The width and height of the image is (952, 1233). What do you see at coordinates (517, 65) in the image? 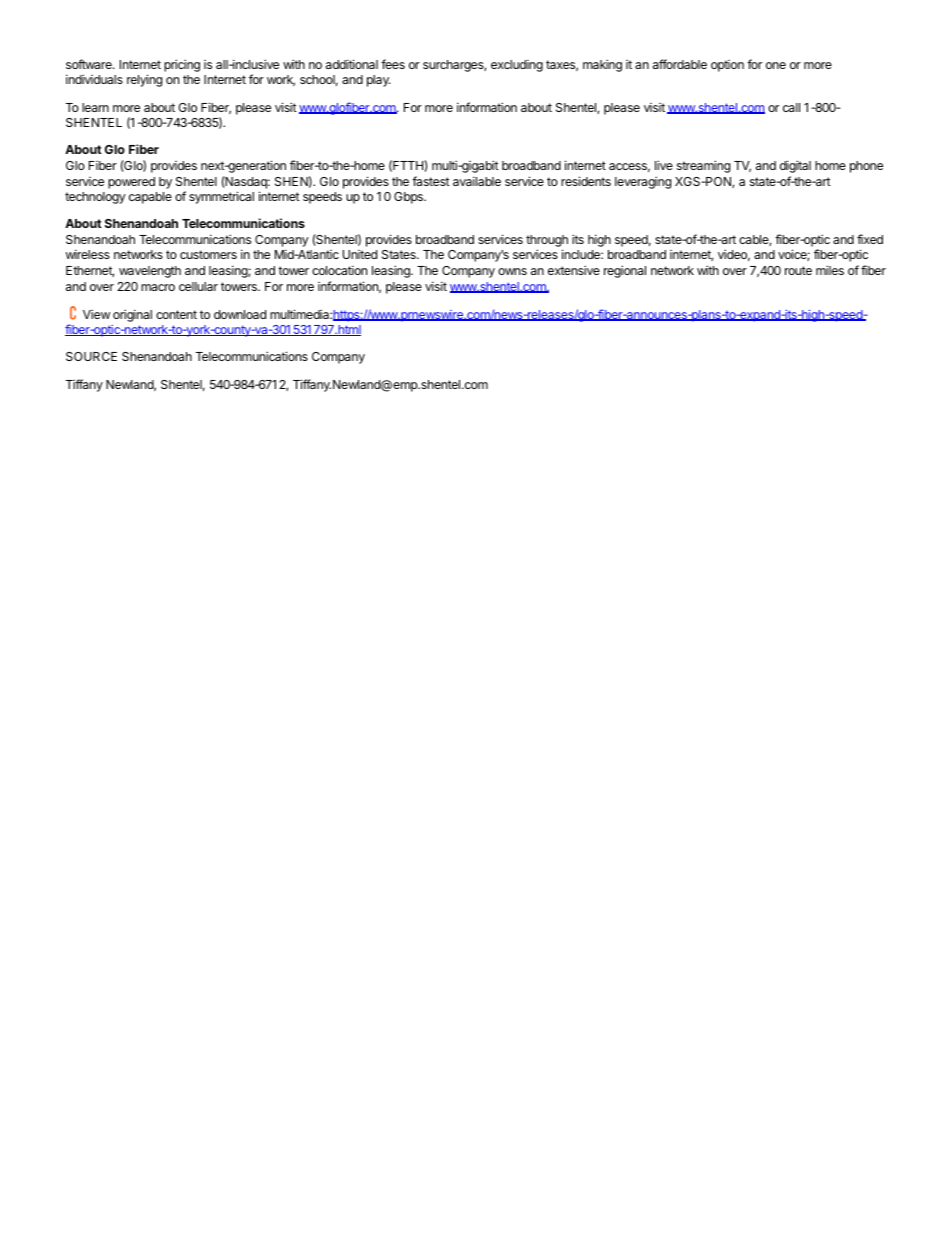
I see `excluding` at bounding box center [517, 65].
